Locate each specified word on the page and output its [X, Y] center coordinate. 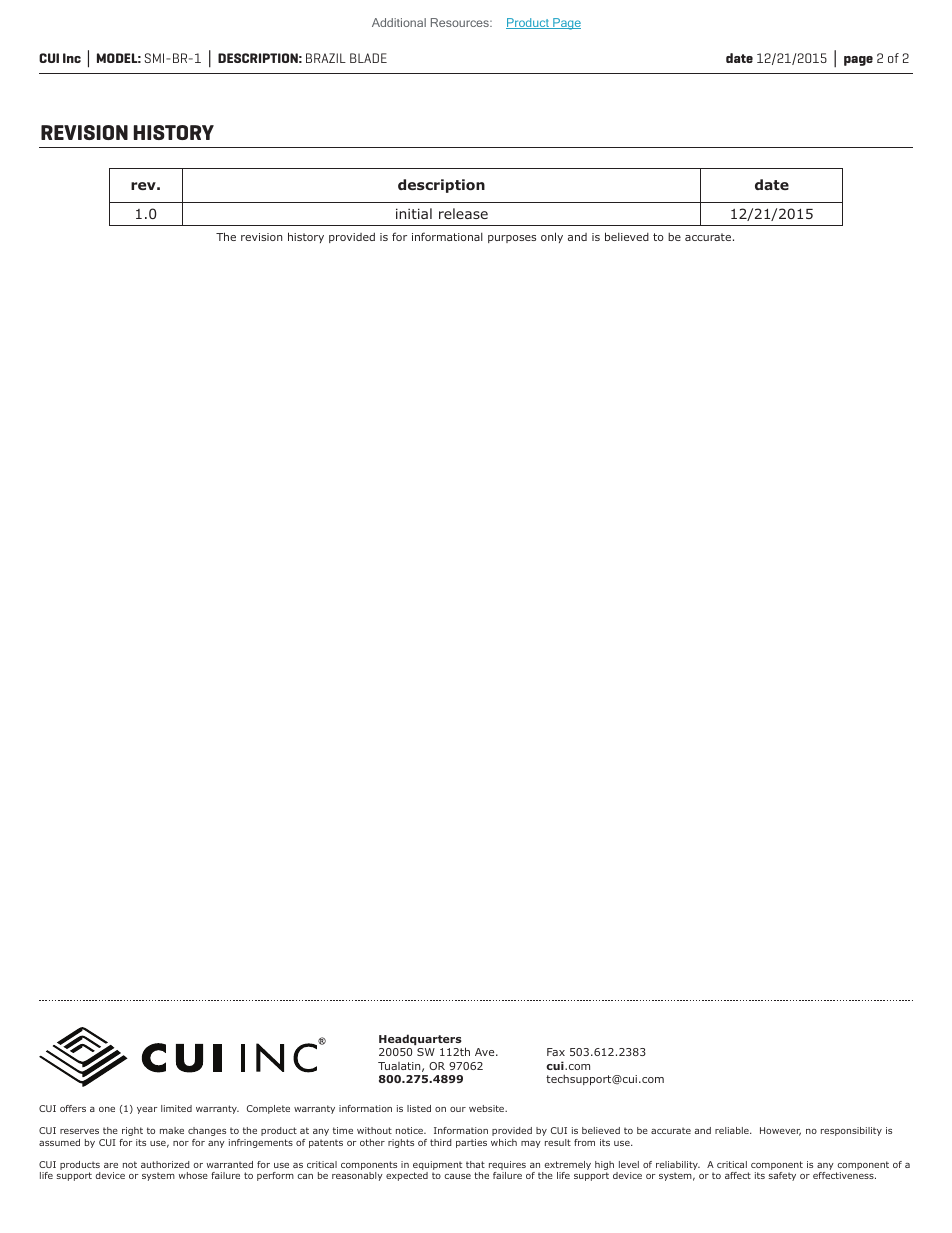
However [780, 1131]
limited [176, 1108]
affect [738, 1175]
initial [414, 213]
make [172, 1130]
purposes [512, 239]
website [488, 1108]
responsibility [851, 1131]
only [552, 237]
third [441, 1142]
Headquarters [420, 1041]
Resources [461, 22]
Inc [72, 58]
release [463, 213]
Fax [556, 1052]
